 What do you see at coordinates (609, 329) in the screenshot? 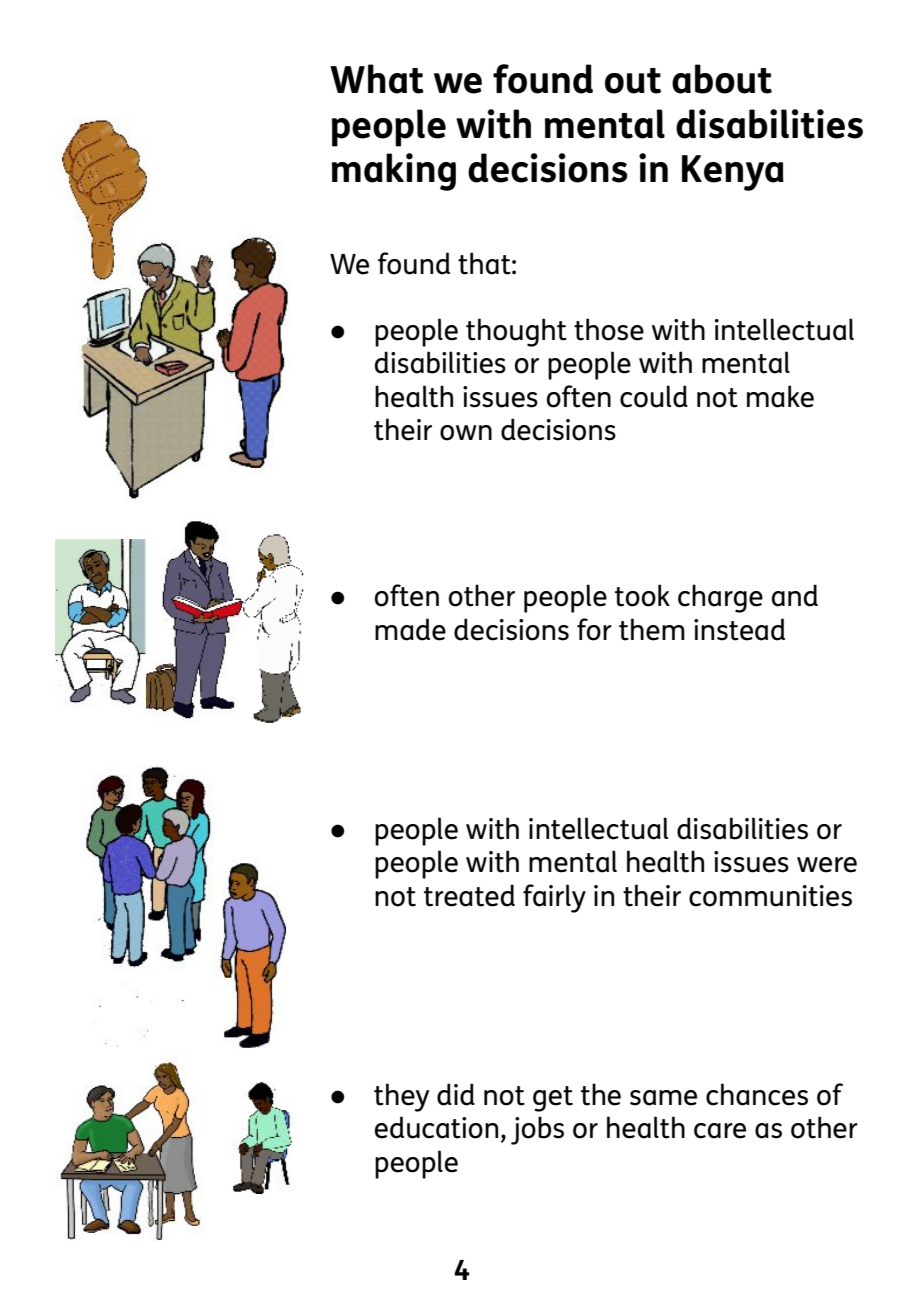
I see `those` at bounding box center [609, 329].
